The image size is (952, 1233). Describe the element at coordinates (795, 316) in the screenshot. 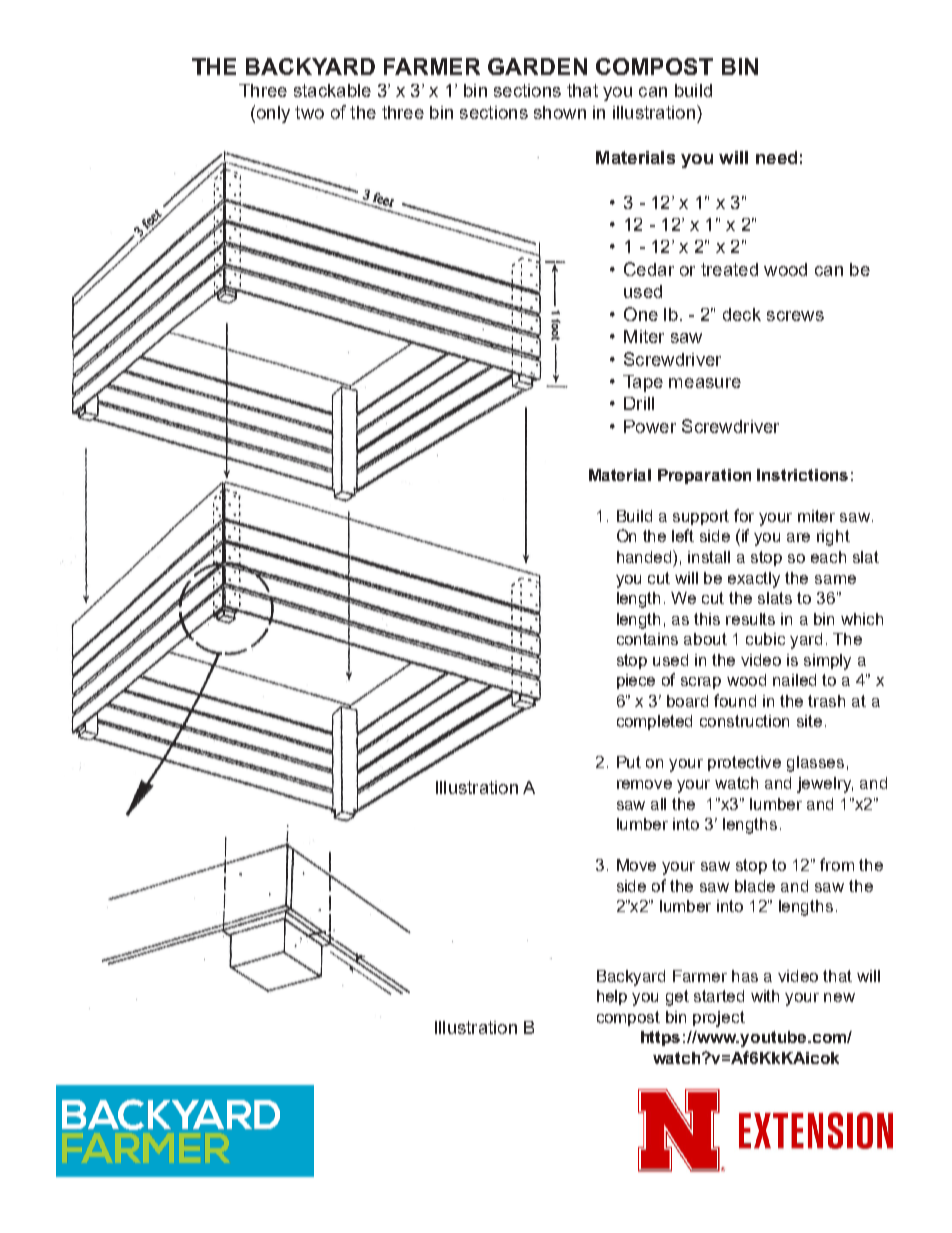

I see `screws` at that location.
